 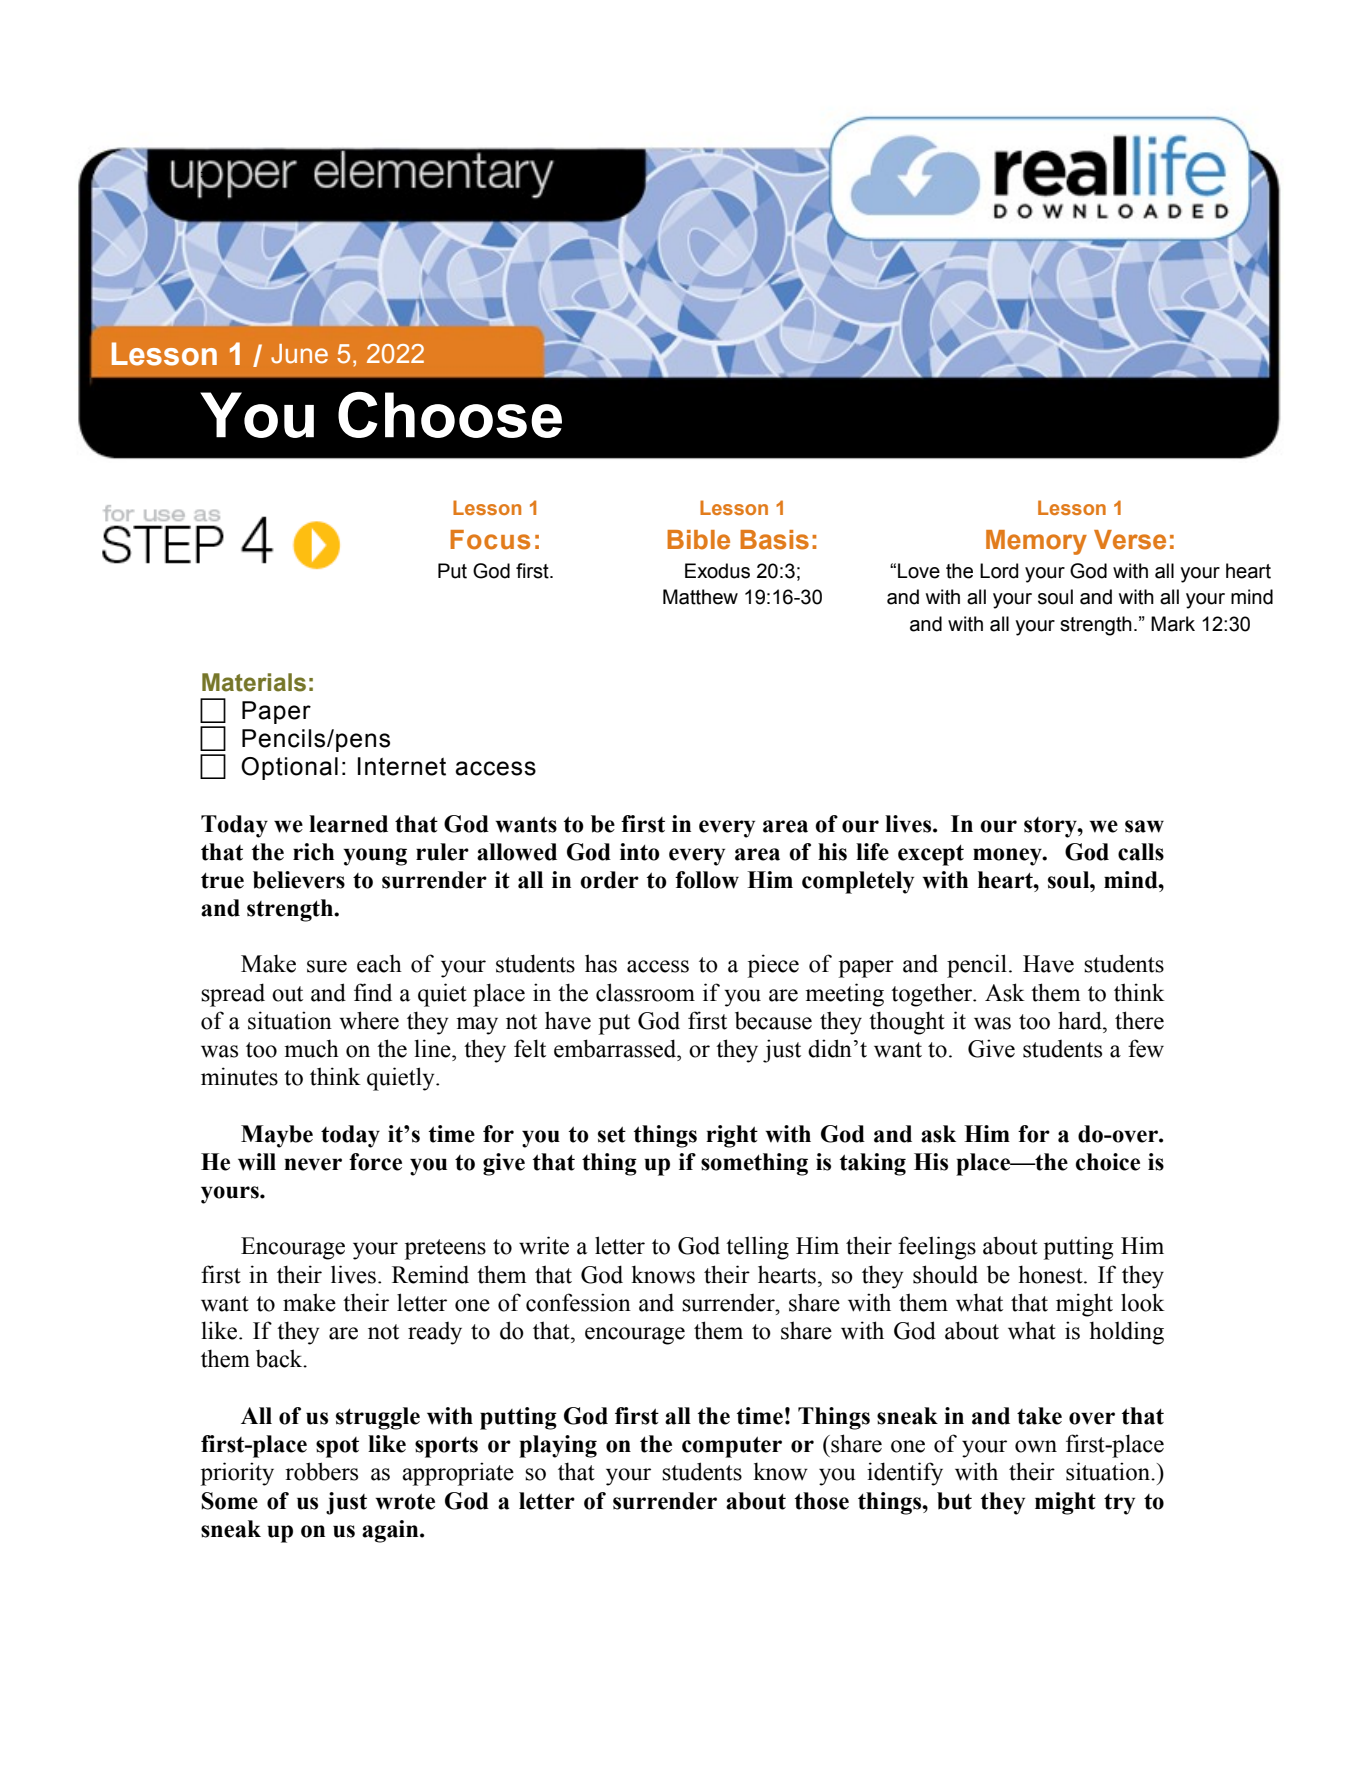 What do you see at coordinates (1036, 542) in the screenshot?
I see `Memory` at bounding box center [1036, 542].
